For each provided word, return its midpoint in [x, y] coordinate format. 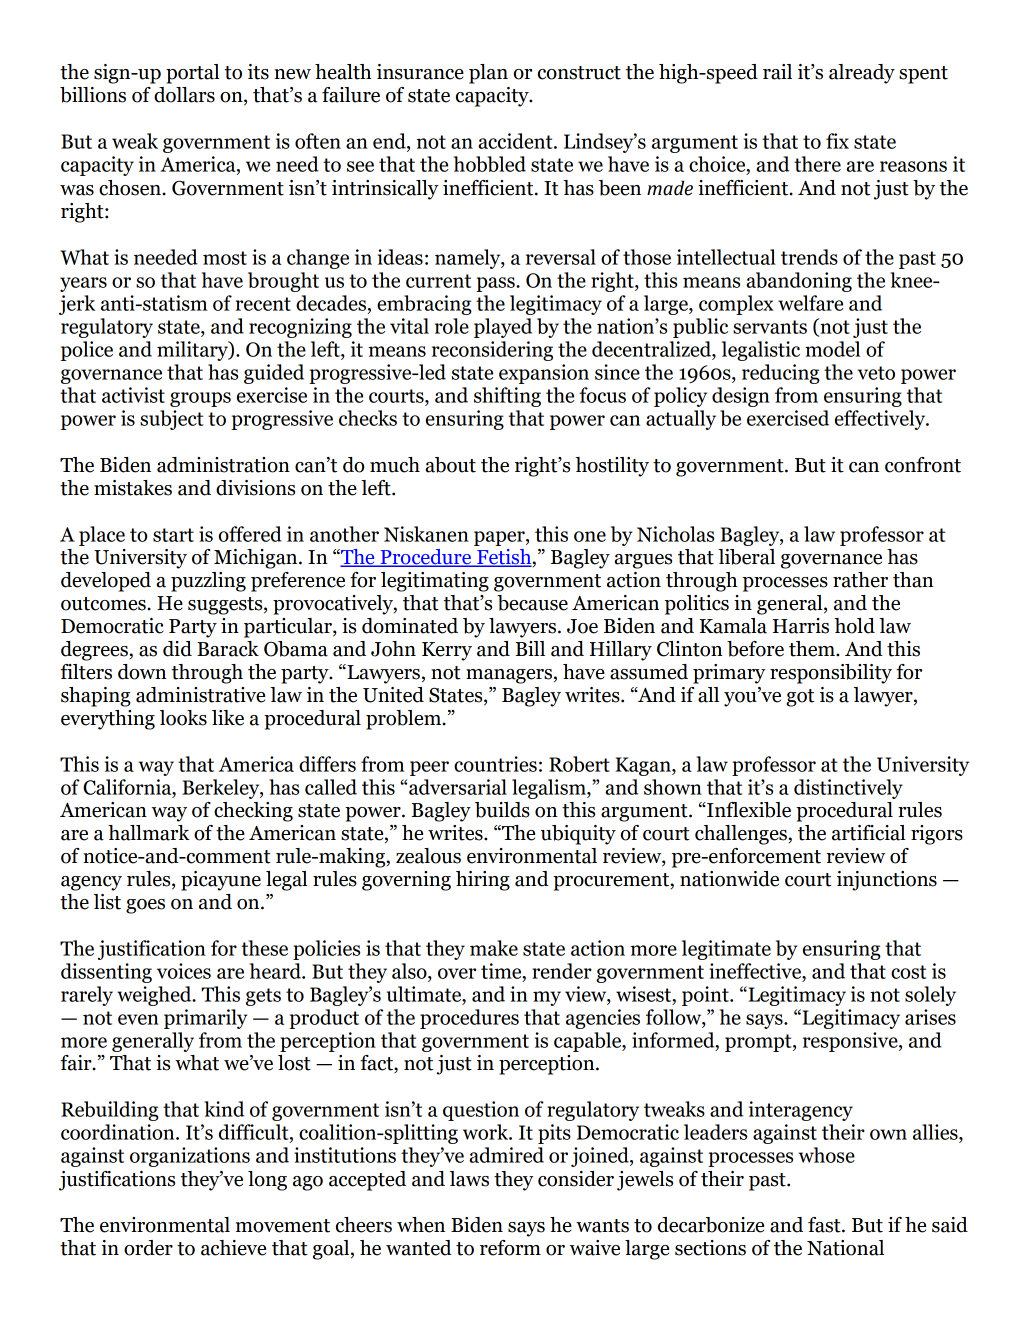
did [177, 649]
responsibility [831, 674]
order [148, 1248]
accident [516, 141]
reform [510, 1248]
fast [825, 1225]
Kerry [447, 651]
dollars [184, 95]
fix [837, 141]
